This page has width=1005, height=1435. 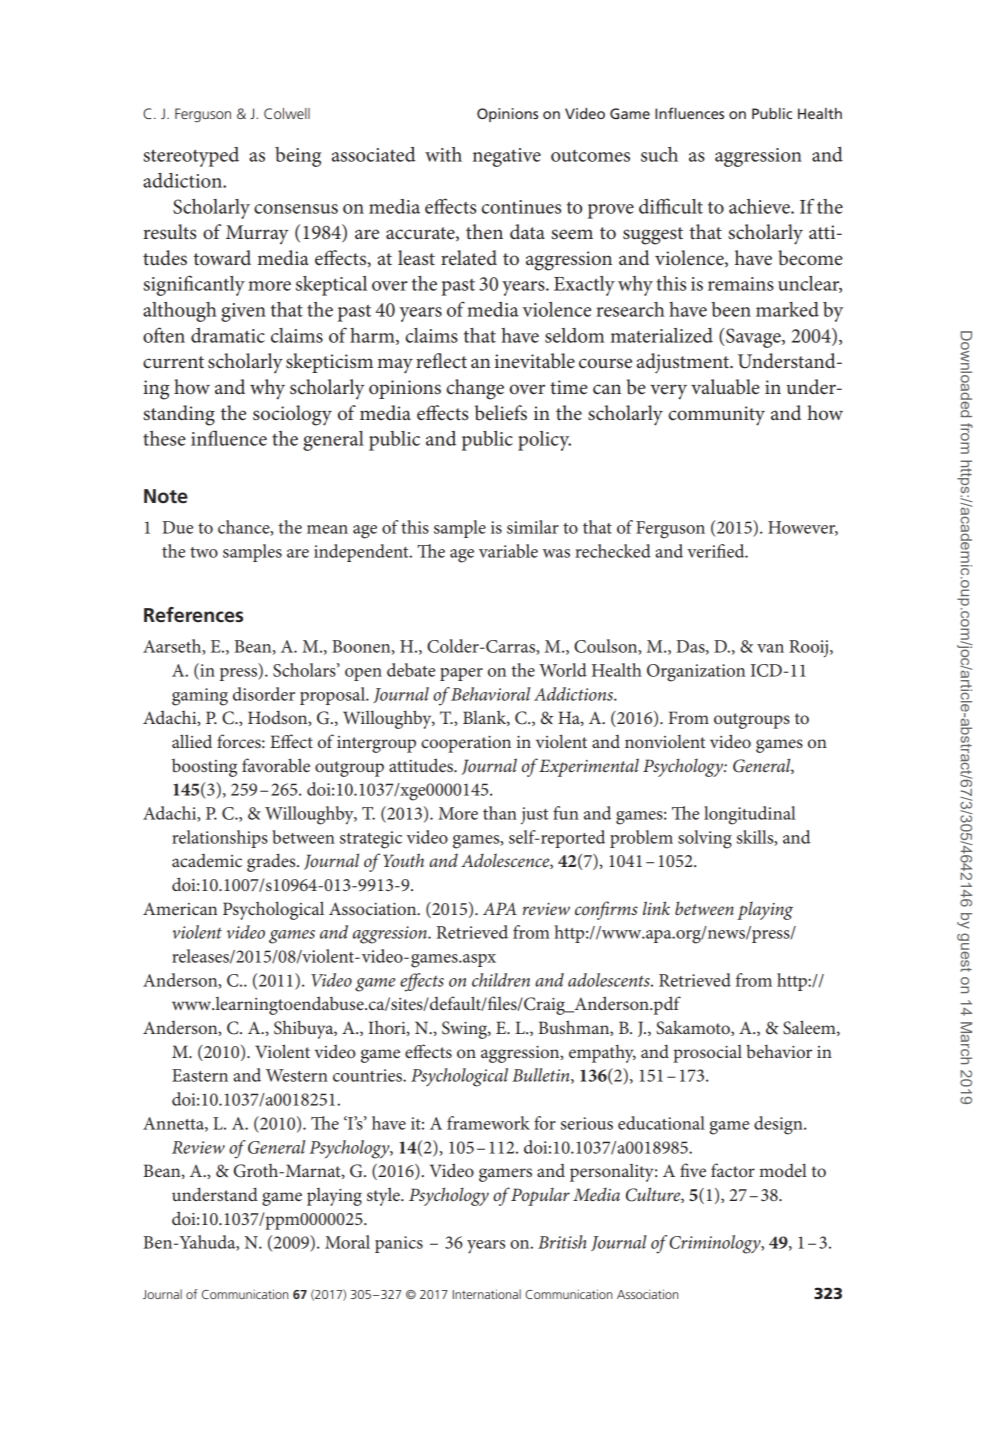 I want to click on achieve, so click(x=760, y=206).
